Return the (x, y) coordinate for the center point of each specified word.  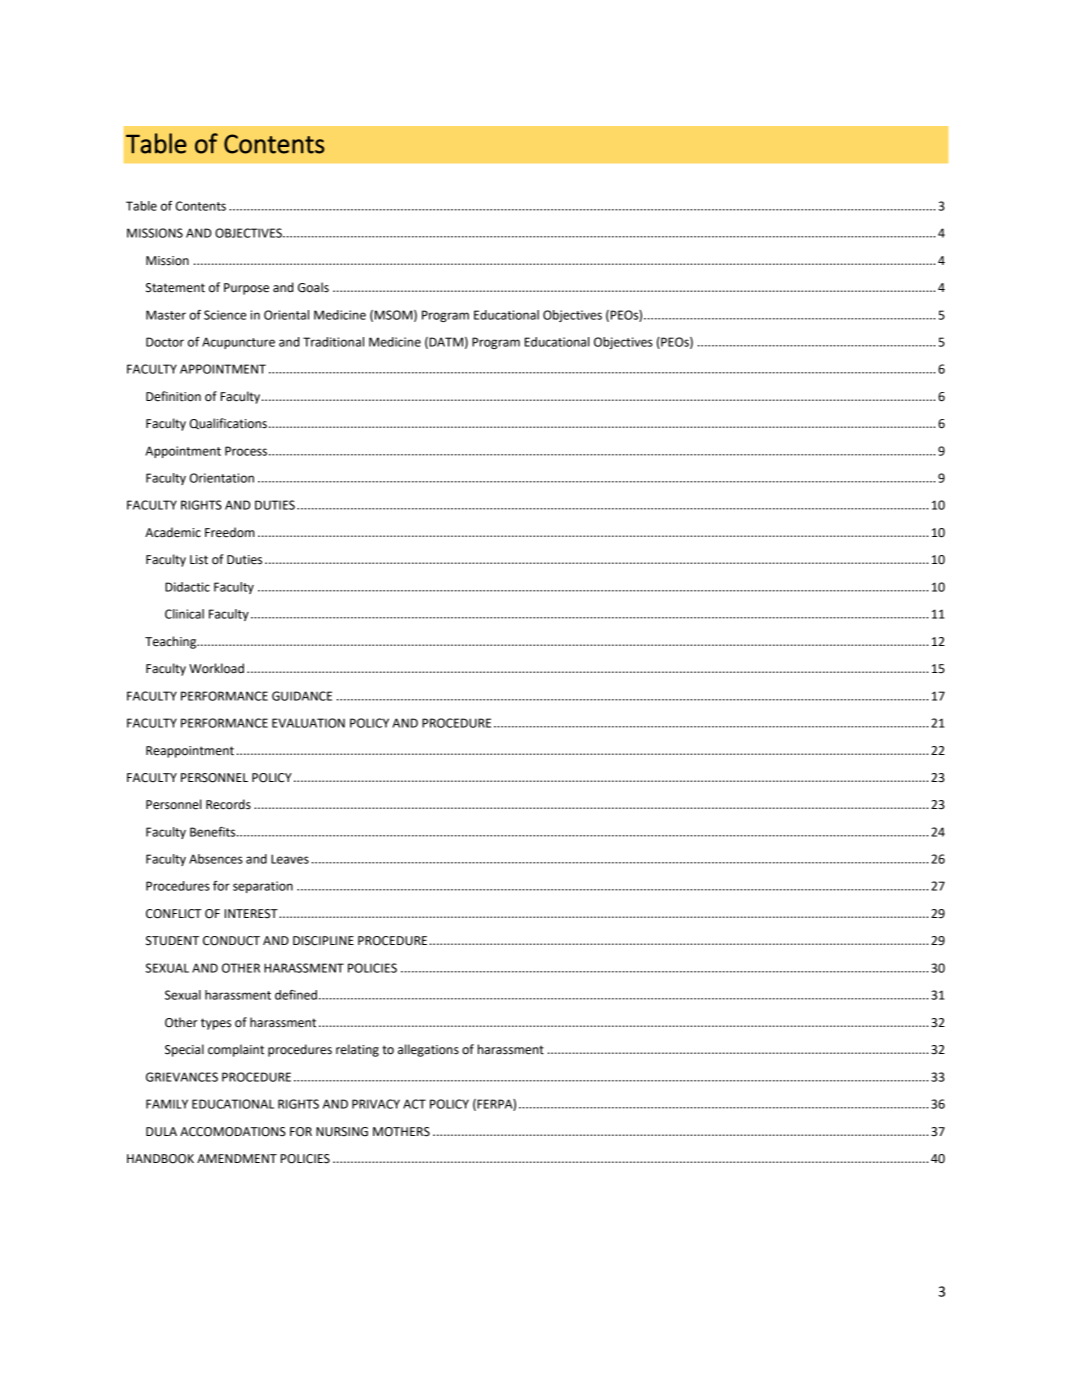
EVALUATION (308, 723)
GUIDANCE (302, 696)
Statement (175, 288)
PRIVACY (376, 1104)
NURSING (342, 1132)
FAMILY (167, 1104)
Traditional (333, 342)
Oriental (286, 315)
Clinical (184, 614)
